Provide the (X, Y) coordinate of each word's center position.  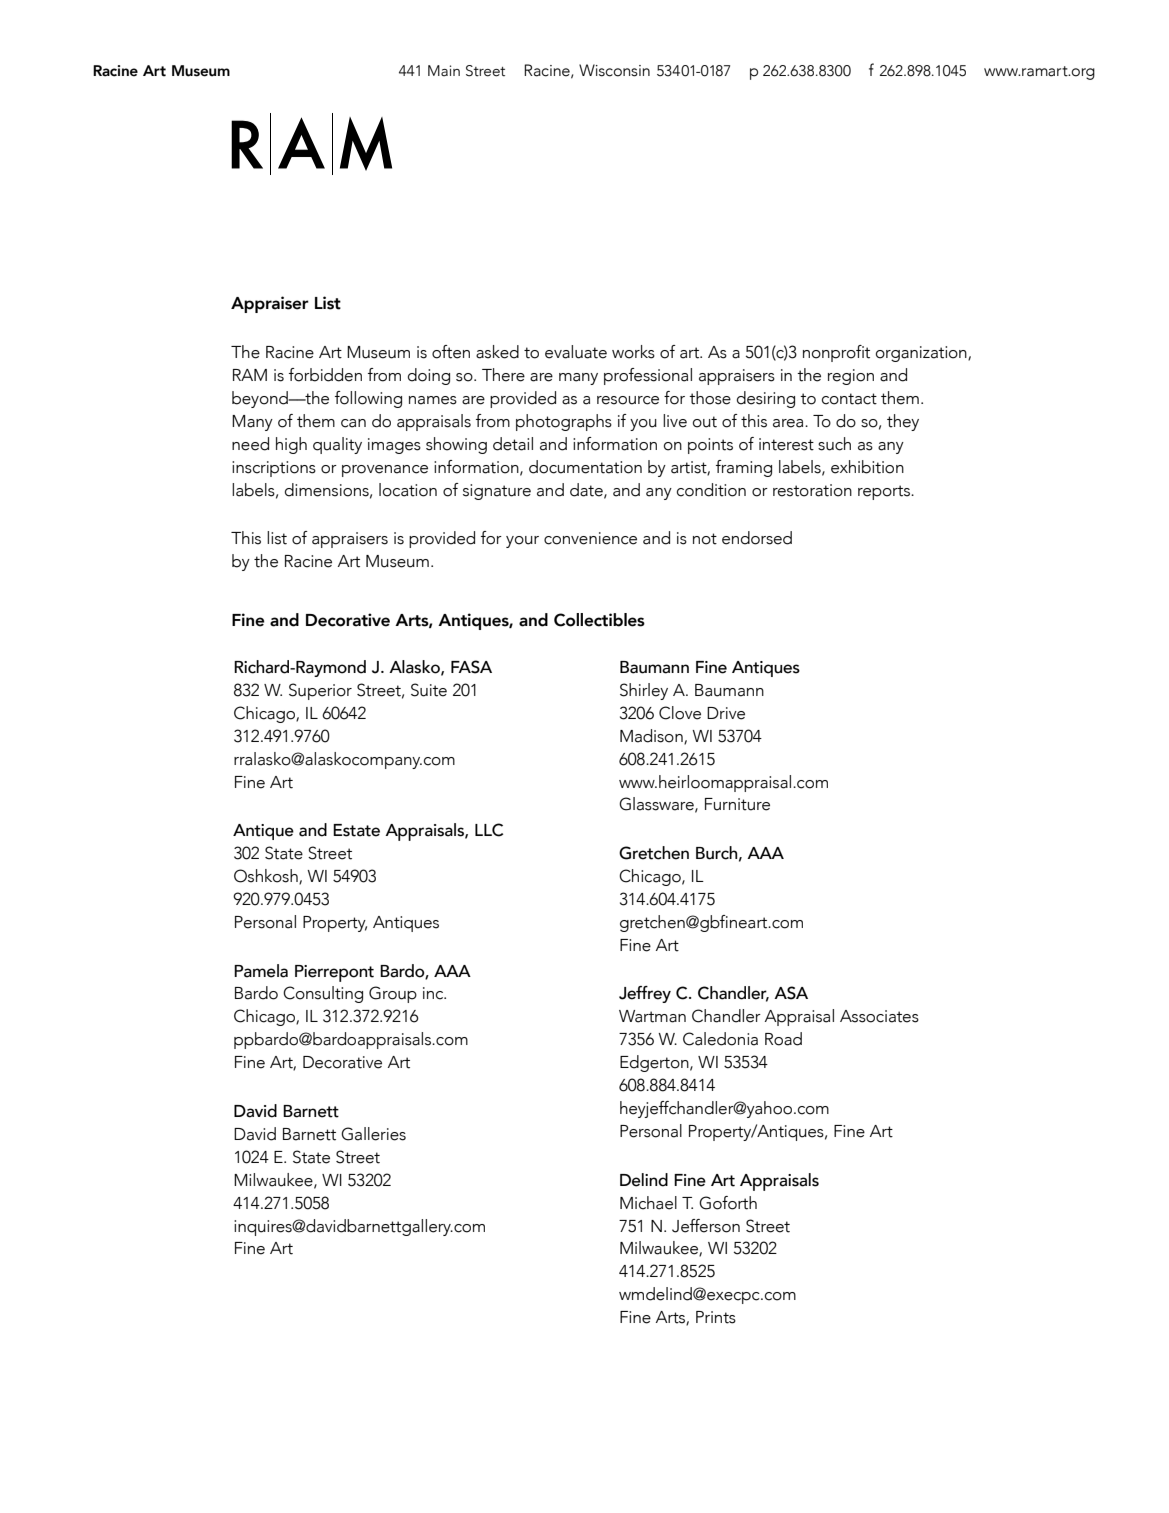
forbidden (325, 375)
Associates (879, 1016)
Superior (320, 691)
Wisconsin (614, 70)
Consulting (323, 994)
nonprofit (836, 353)
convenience (590, 538)
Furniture (737, 804)
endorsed (757, 538)
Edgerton (655, 1063)
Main (444, 71)
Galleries (373, 1134)
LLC (489, 830)
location (408, 490)
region (851, 377)
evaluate (576, 352)
